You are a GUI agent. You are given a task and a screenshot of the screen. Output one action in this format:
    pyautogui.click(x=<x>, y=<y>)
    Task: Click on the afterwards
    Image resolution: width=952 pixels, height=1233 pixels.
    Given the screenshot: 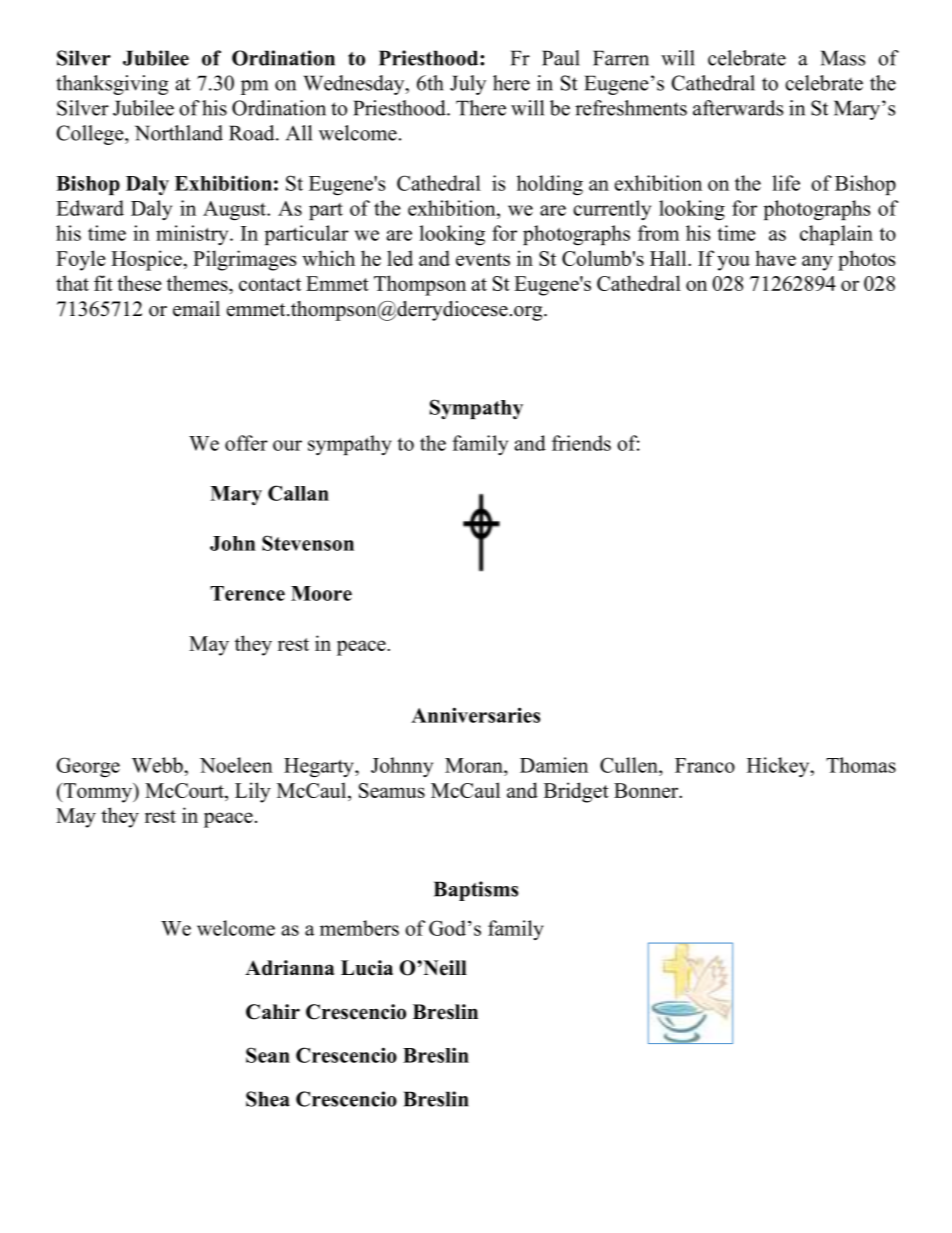 What is the action you would take?
    pyautogui.click(x=738, y=108)
